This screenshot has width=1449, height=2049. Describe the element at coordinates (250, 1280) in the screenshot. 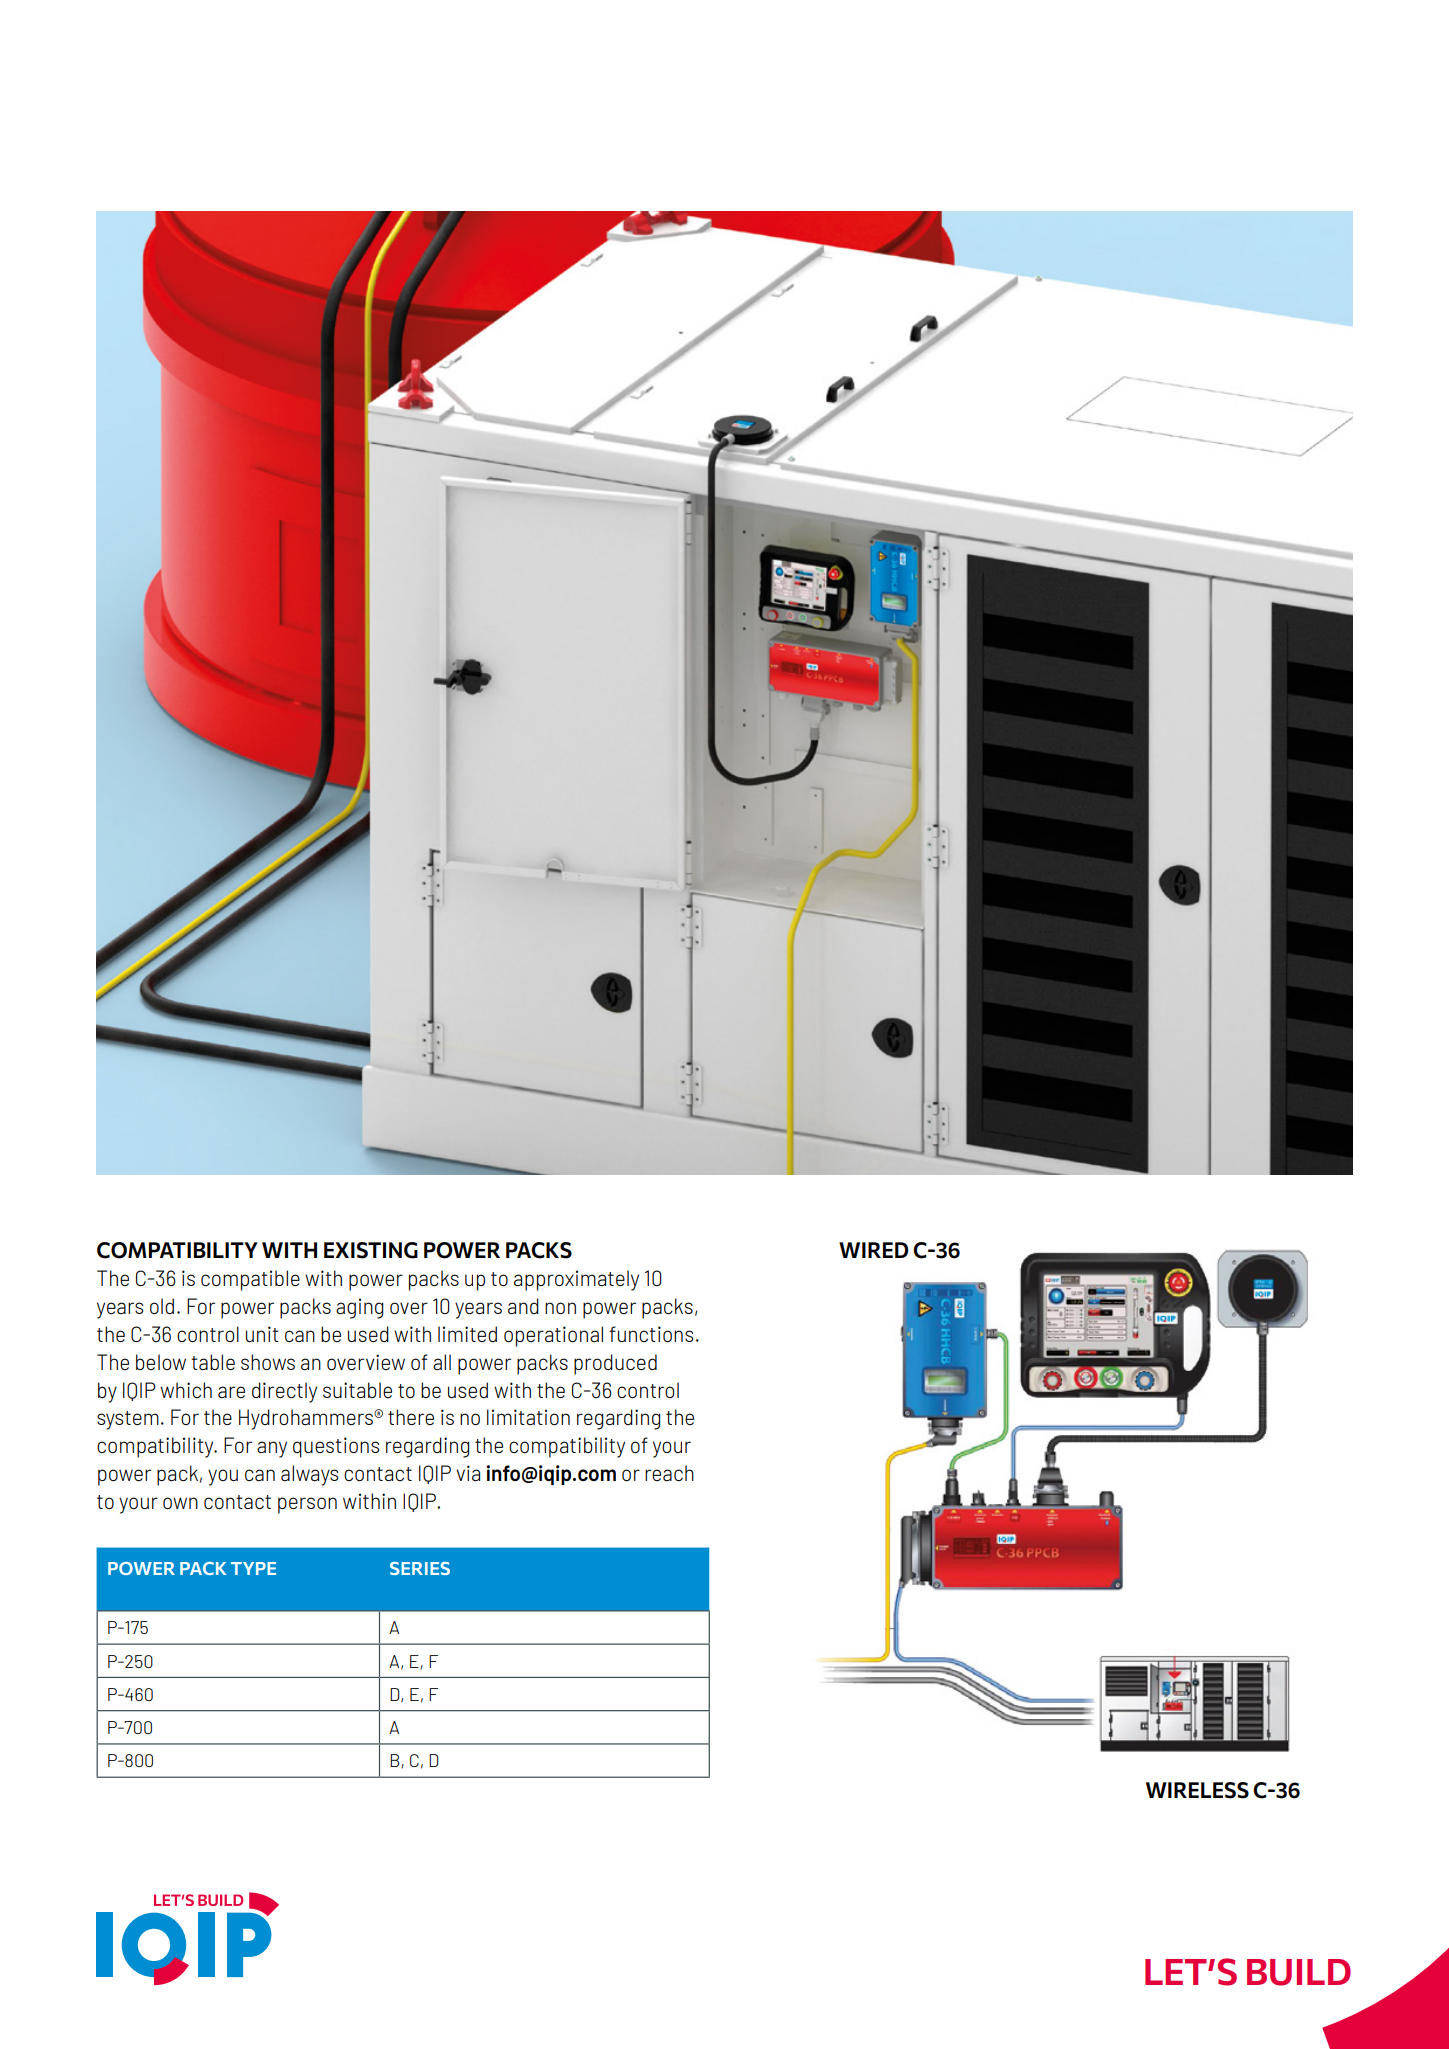

I see `compatible` at that location.
